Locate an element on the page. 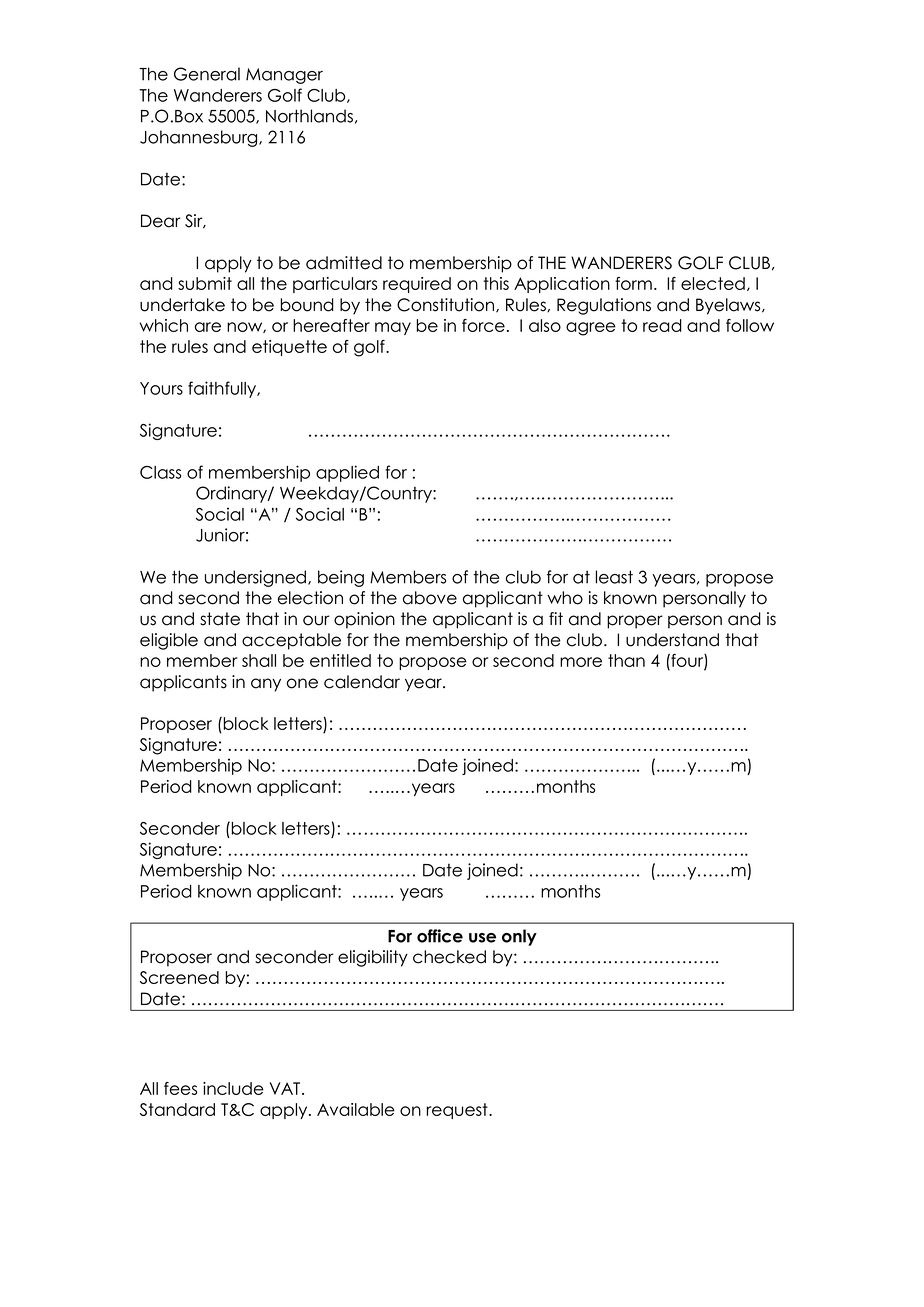 Image resolution: width=924 pixels, height=1307 pixels. General is located at coordinates (207, 74).
